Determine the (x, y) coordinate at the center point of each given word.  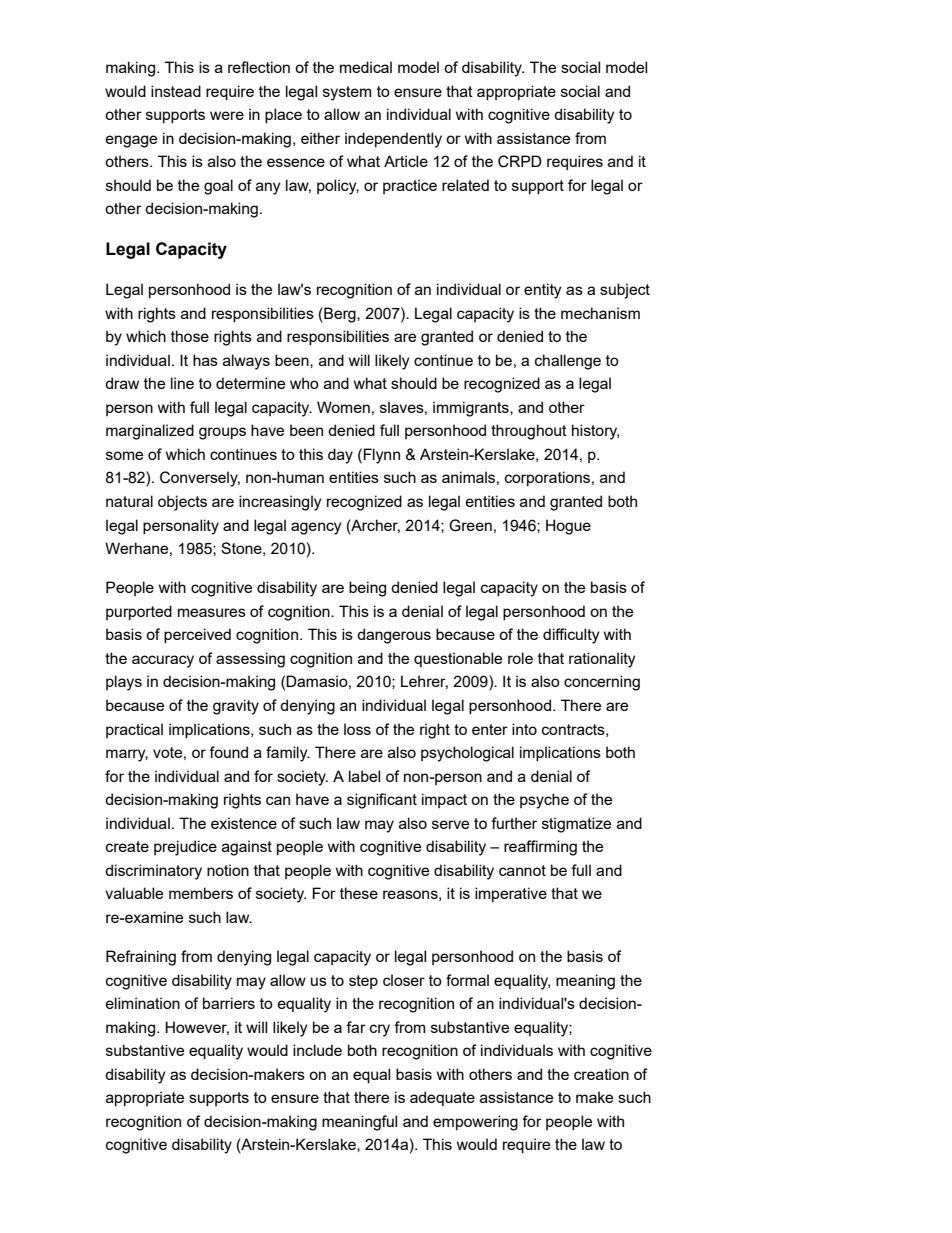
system (347, 93)
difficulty (571, 636)
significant (382, 801)
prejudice (185, 848)
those (190, 336)
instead (176, 91)
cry (380, 1030)
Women (343, 407)
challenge (568, 362)
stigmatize (576, 825)
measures (212, 612)
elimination (143, 1003)
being (367, 589)
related (465, 185)
